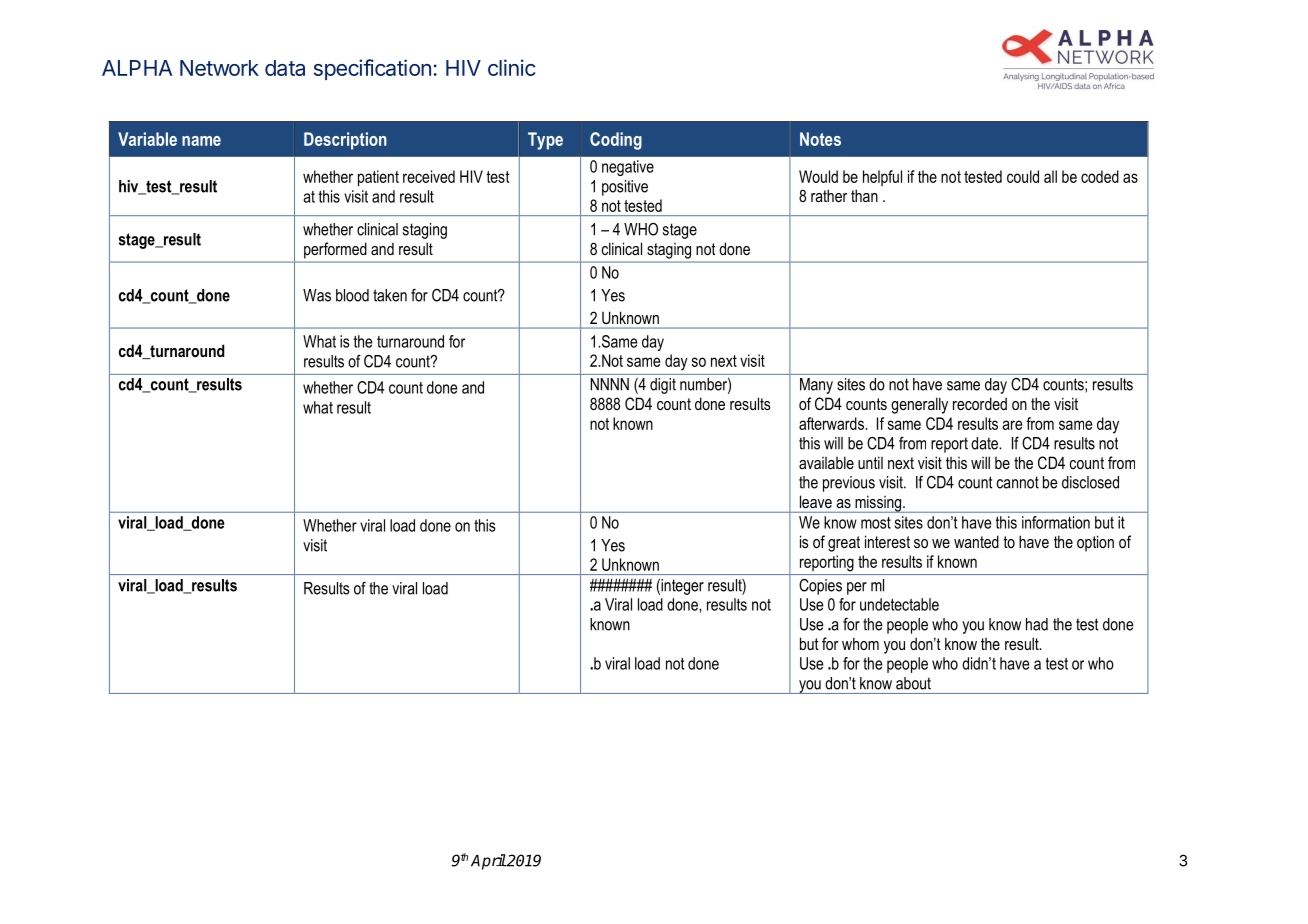 The height and width of the image is (924, 1308). I want to click on Notes, so click(820, 139).
